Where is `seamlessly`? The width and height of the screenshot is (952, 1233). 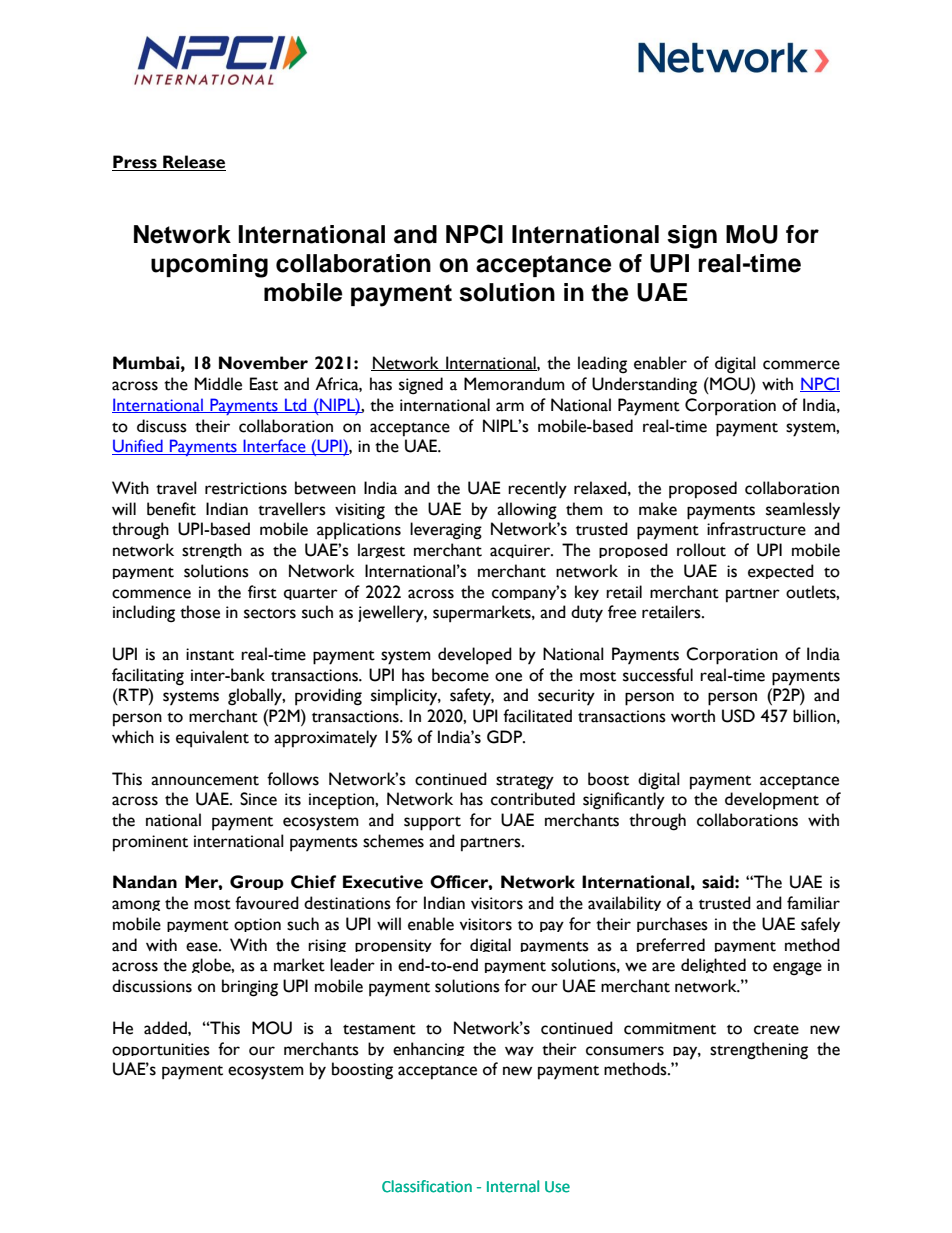
seamlessly is located at coordinates (803, 511).
